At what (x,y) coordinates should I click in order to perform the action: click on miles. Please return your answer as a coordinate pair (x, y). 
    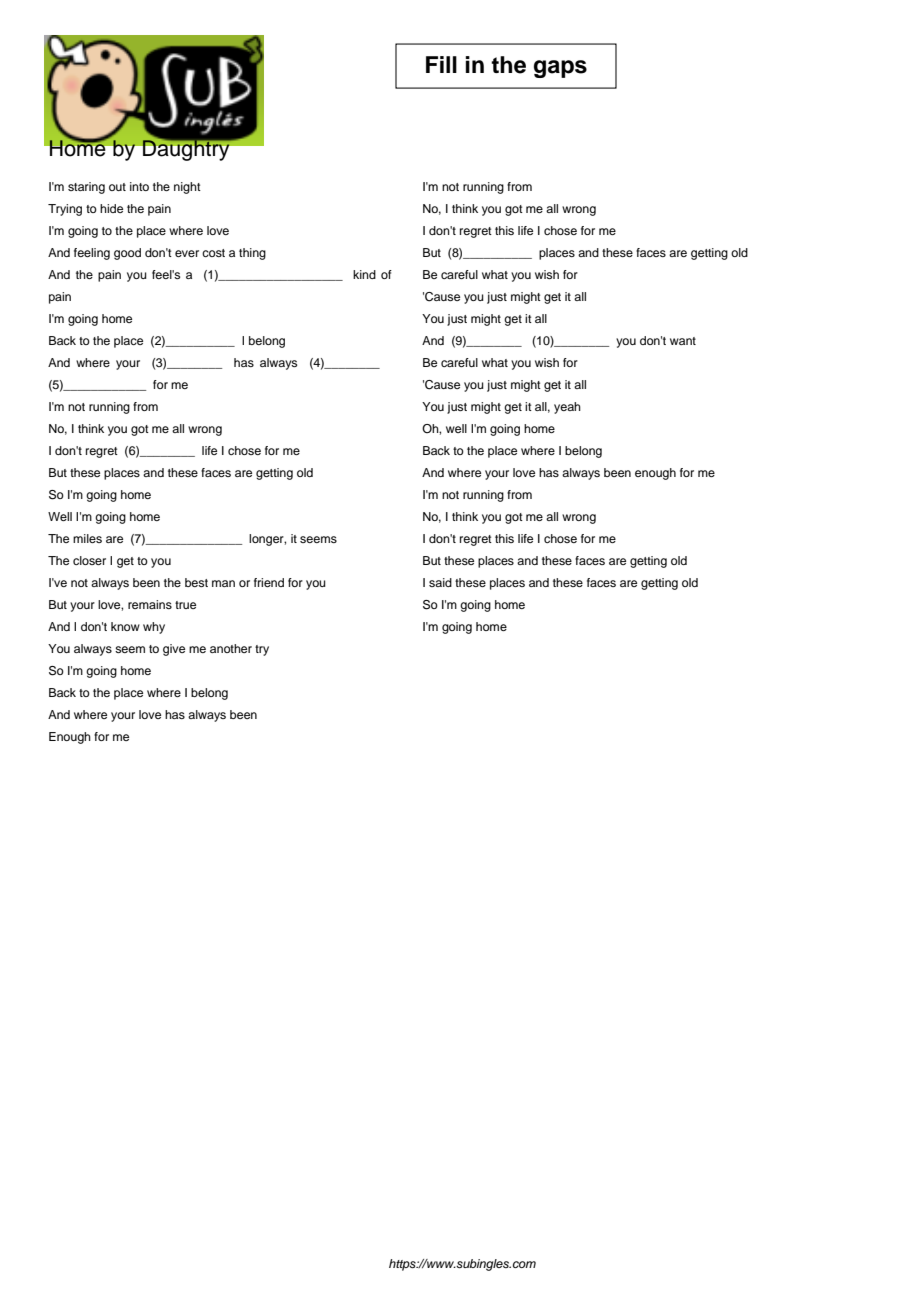
    Looking at the image, I should click on (87, 538).
